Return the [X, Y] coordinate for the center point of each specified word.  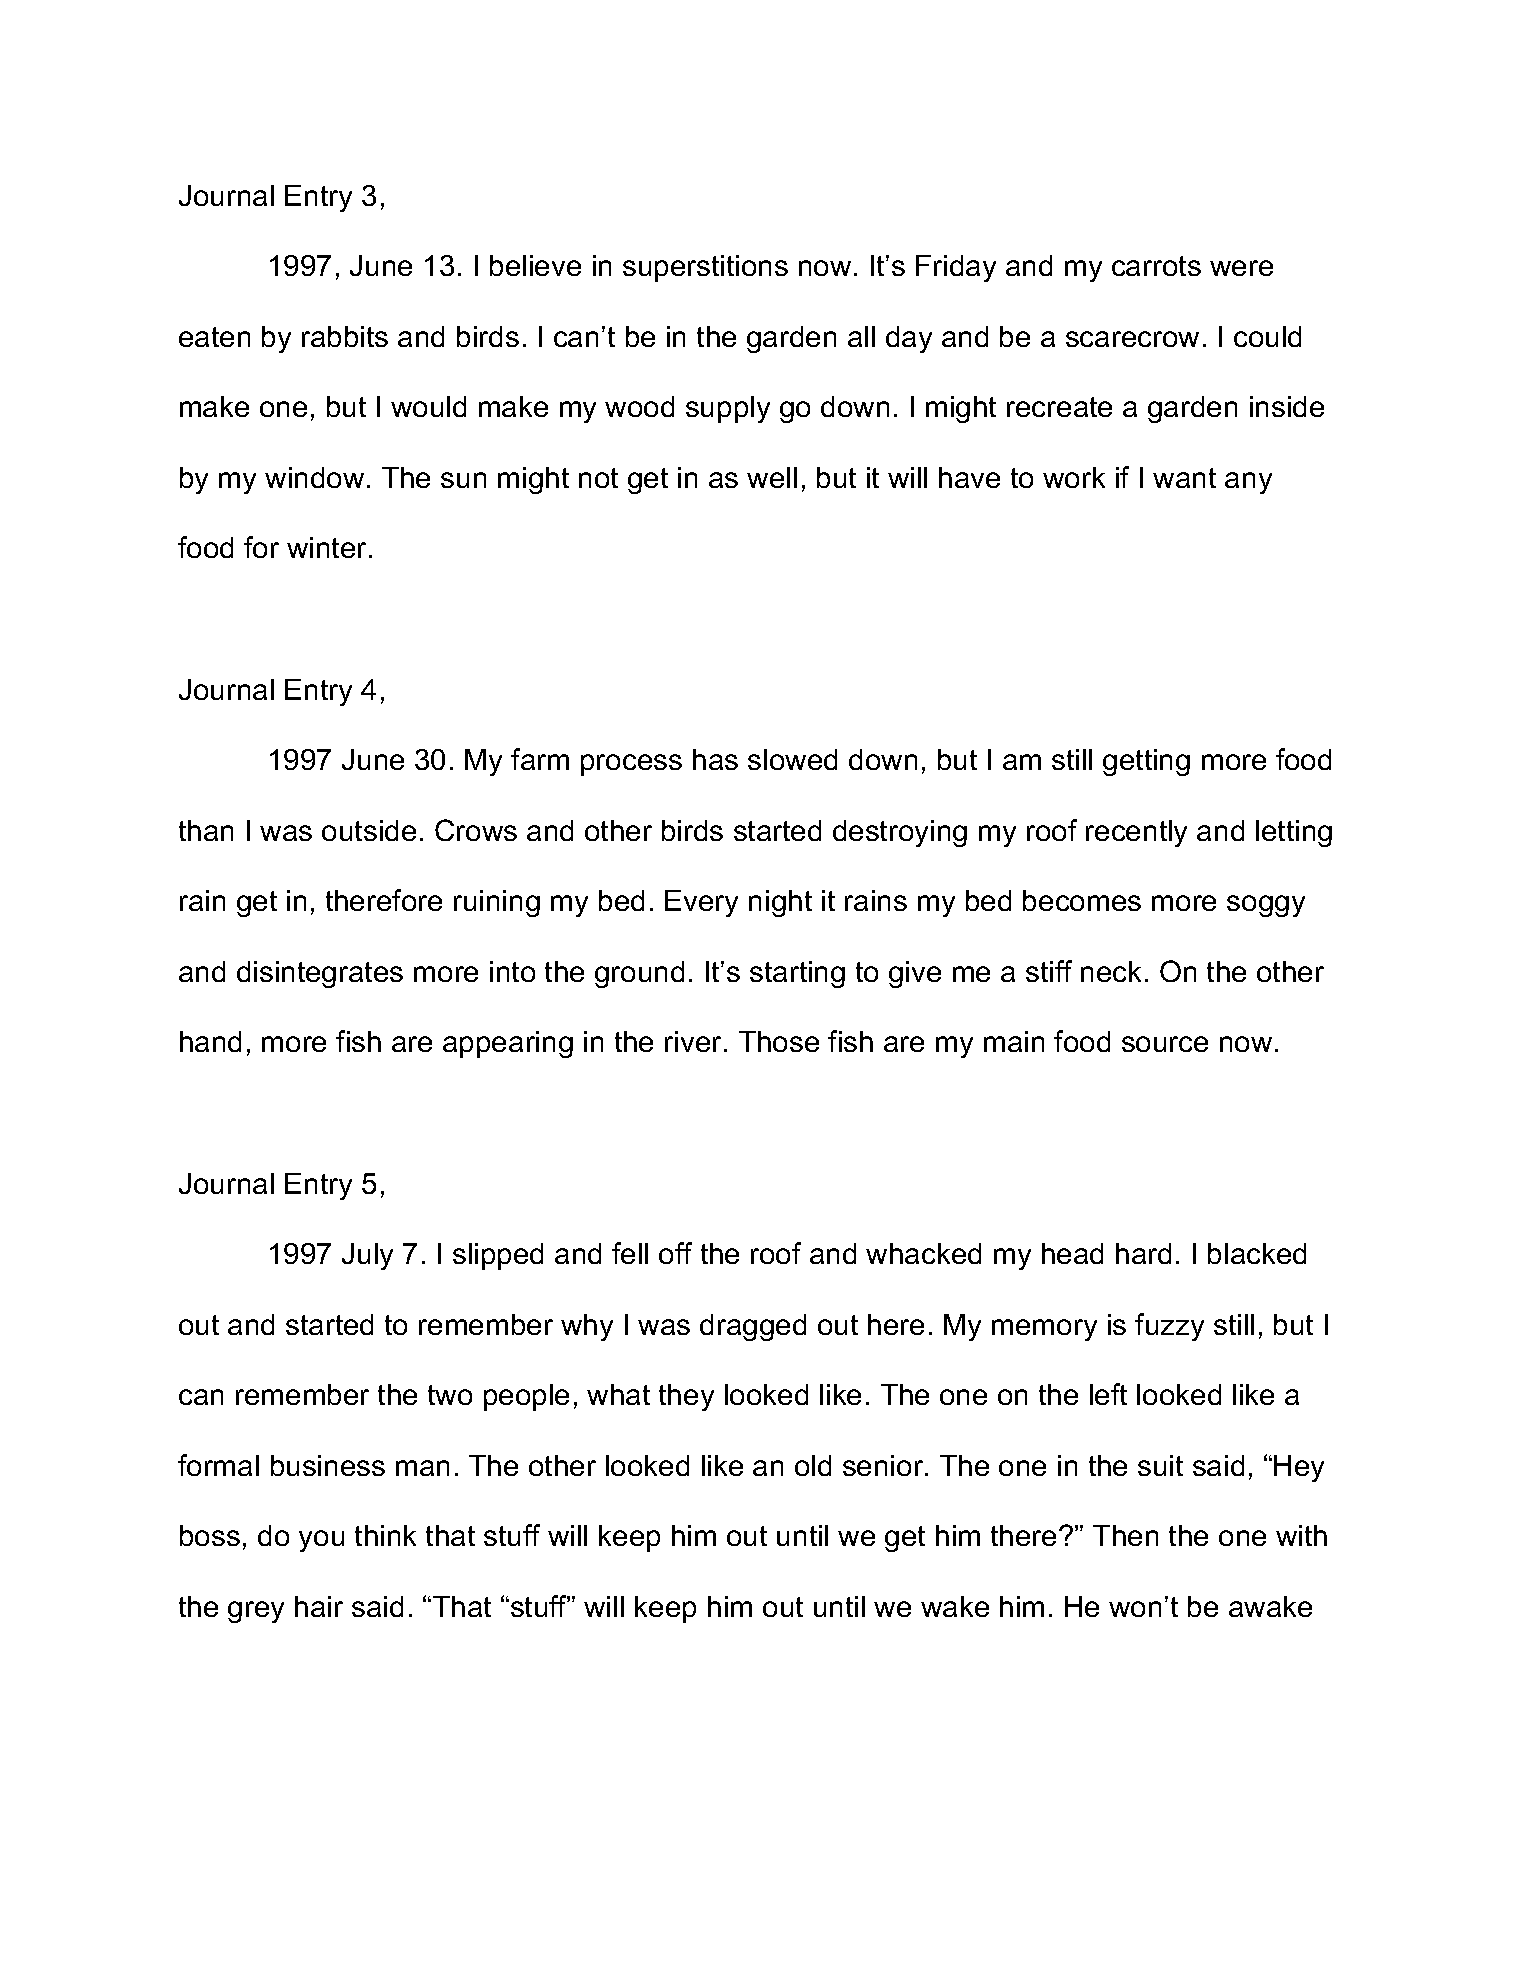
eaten [214, 337]
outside [369, 830]
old [813, 1465]
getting [1146, 762]
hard [1143, 1253]
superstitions [705, 268]
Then [1125, 1535]
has [715, 759]
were [1241, 268]
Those [779, 1041]
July [367, 1256]
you [321, 1541]
